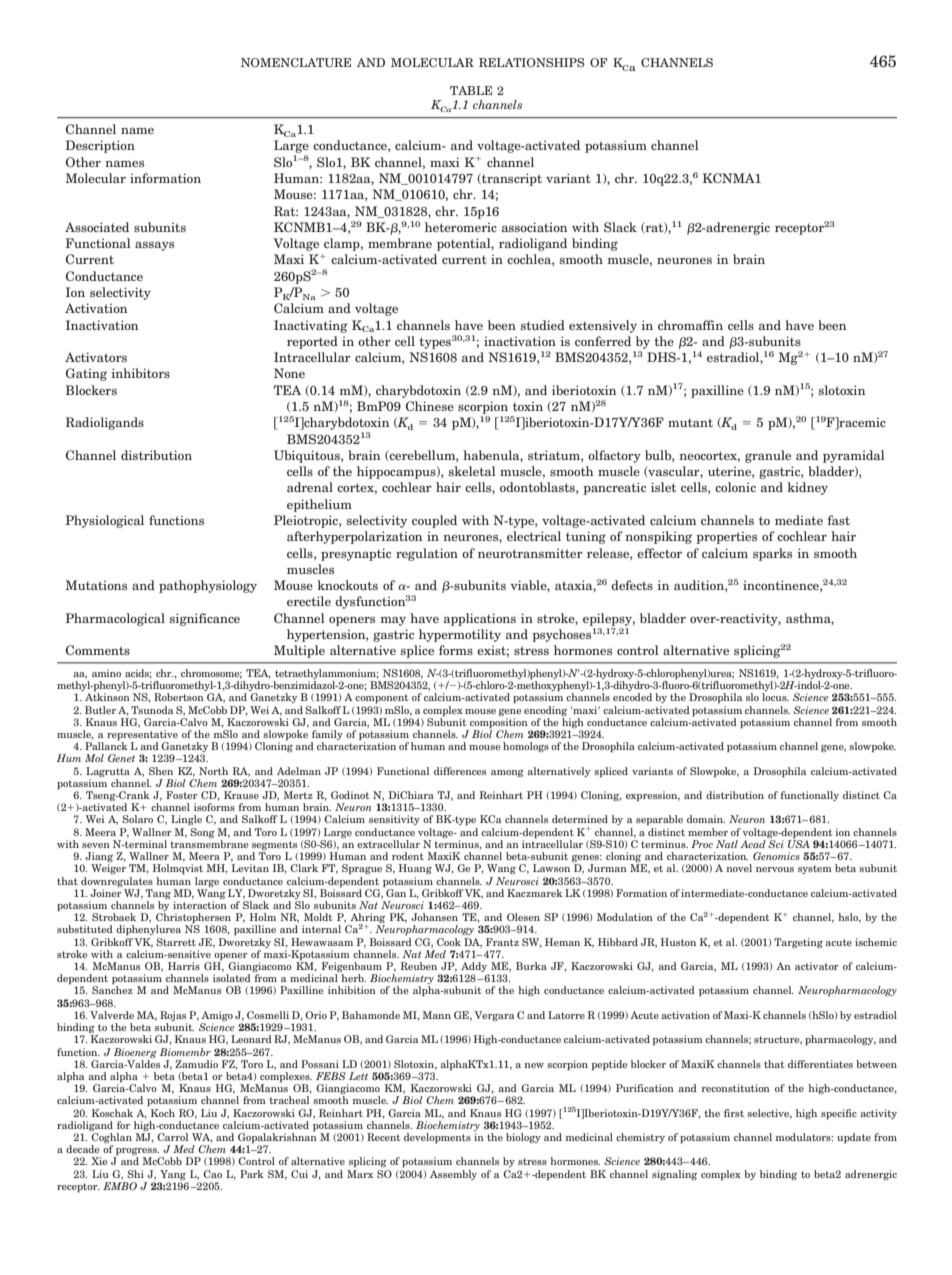 The width and height of the screenshot is (952, 1275). I want to click on Assembly, so click(453, 1175).
